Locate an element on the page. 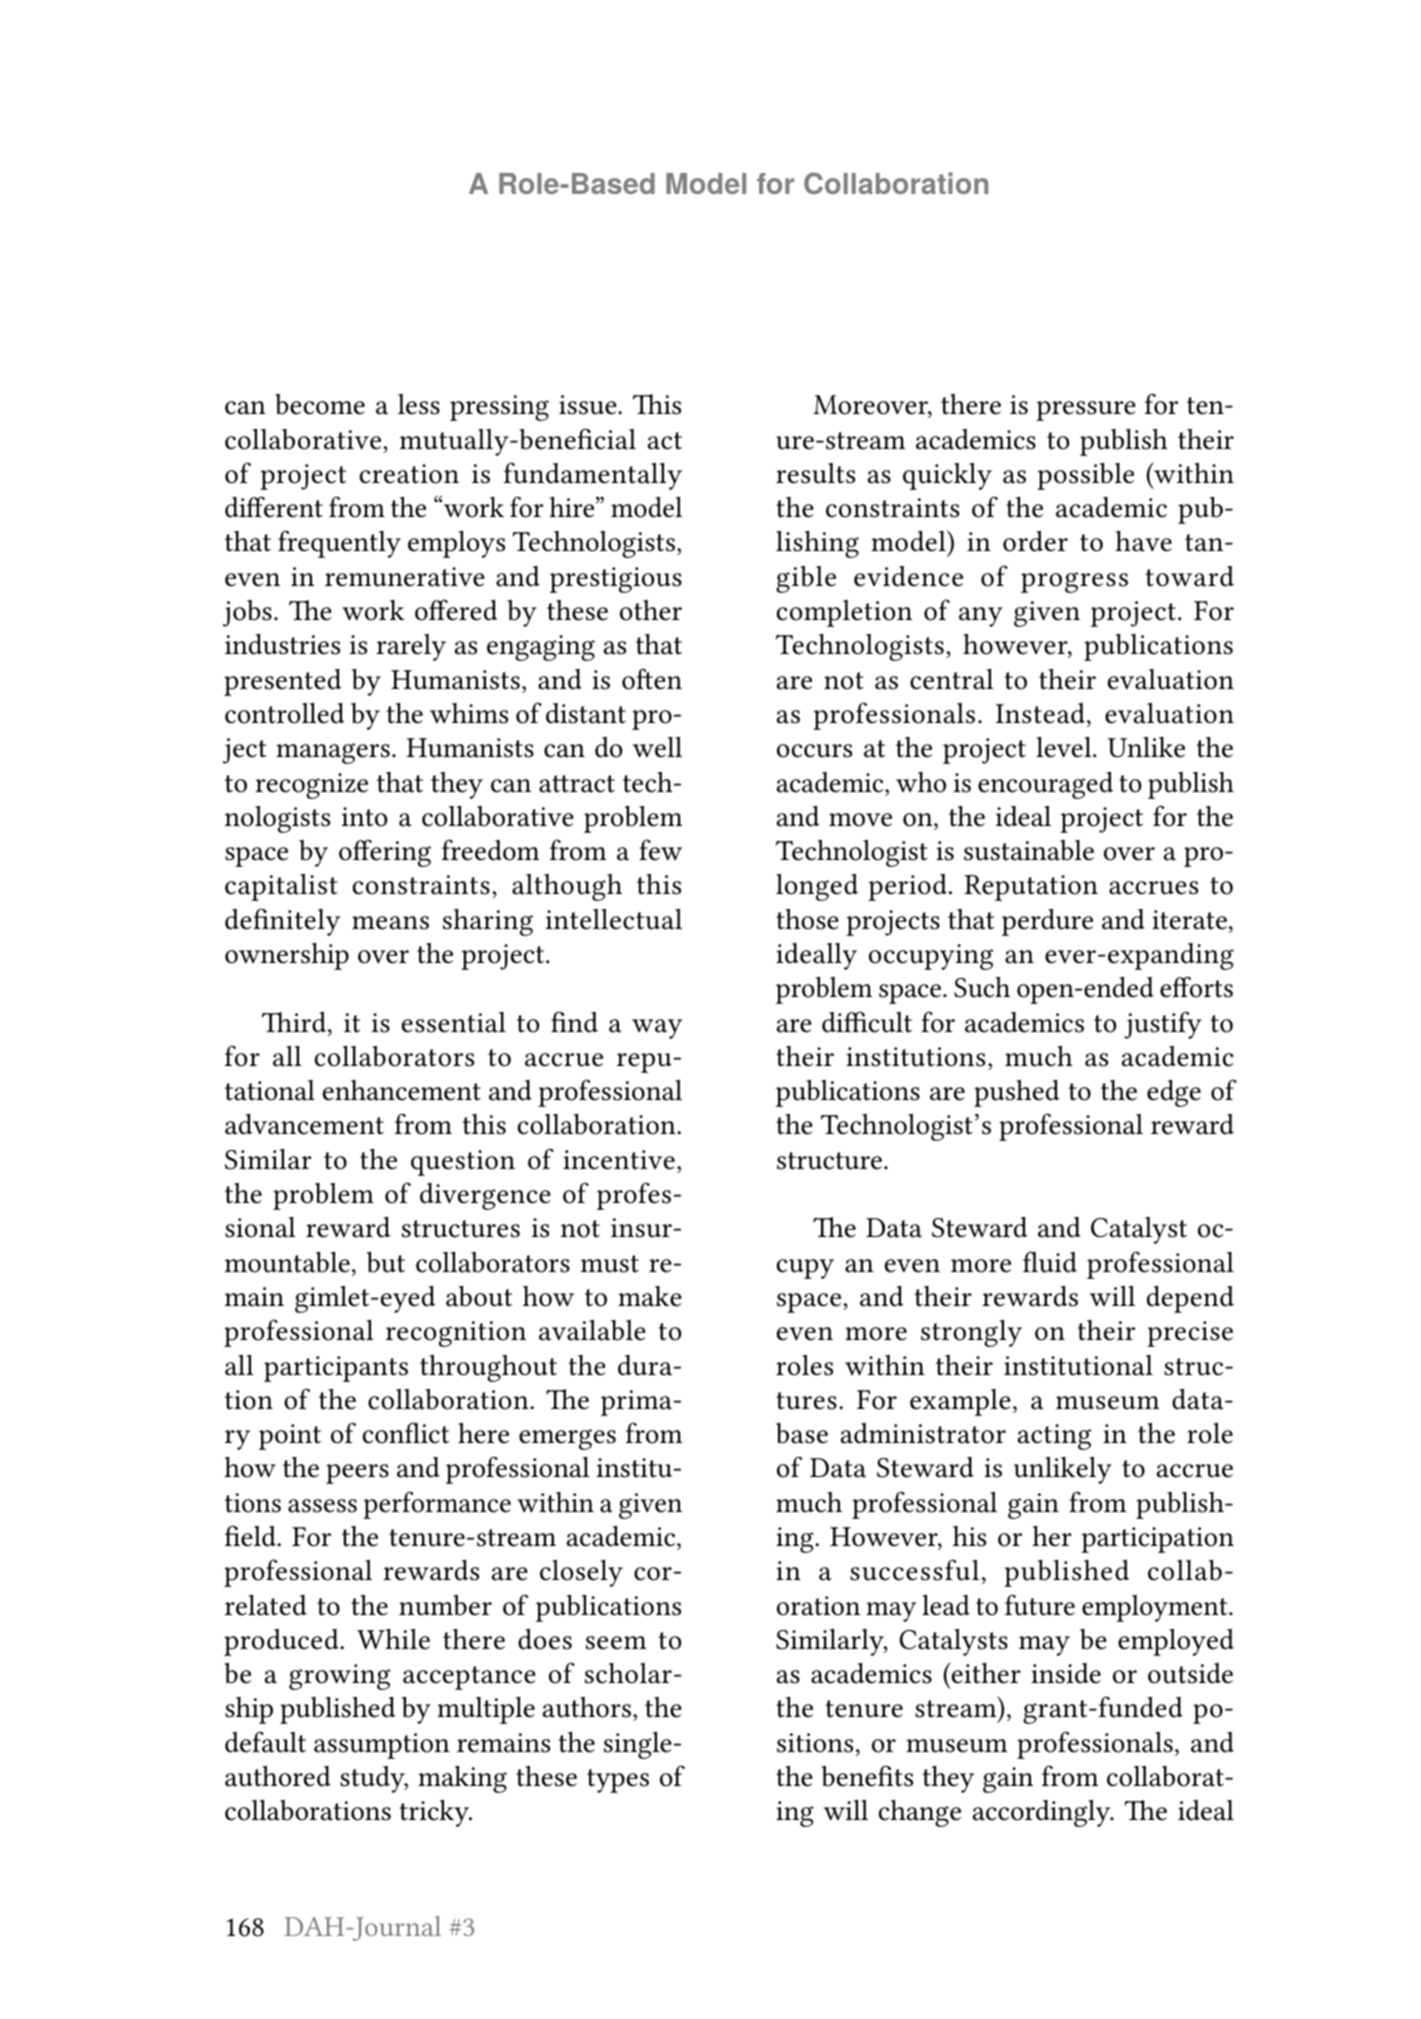 The height and width of the image is (2019, 1421). accordingly is located at coordinates (1043, 1813).
